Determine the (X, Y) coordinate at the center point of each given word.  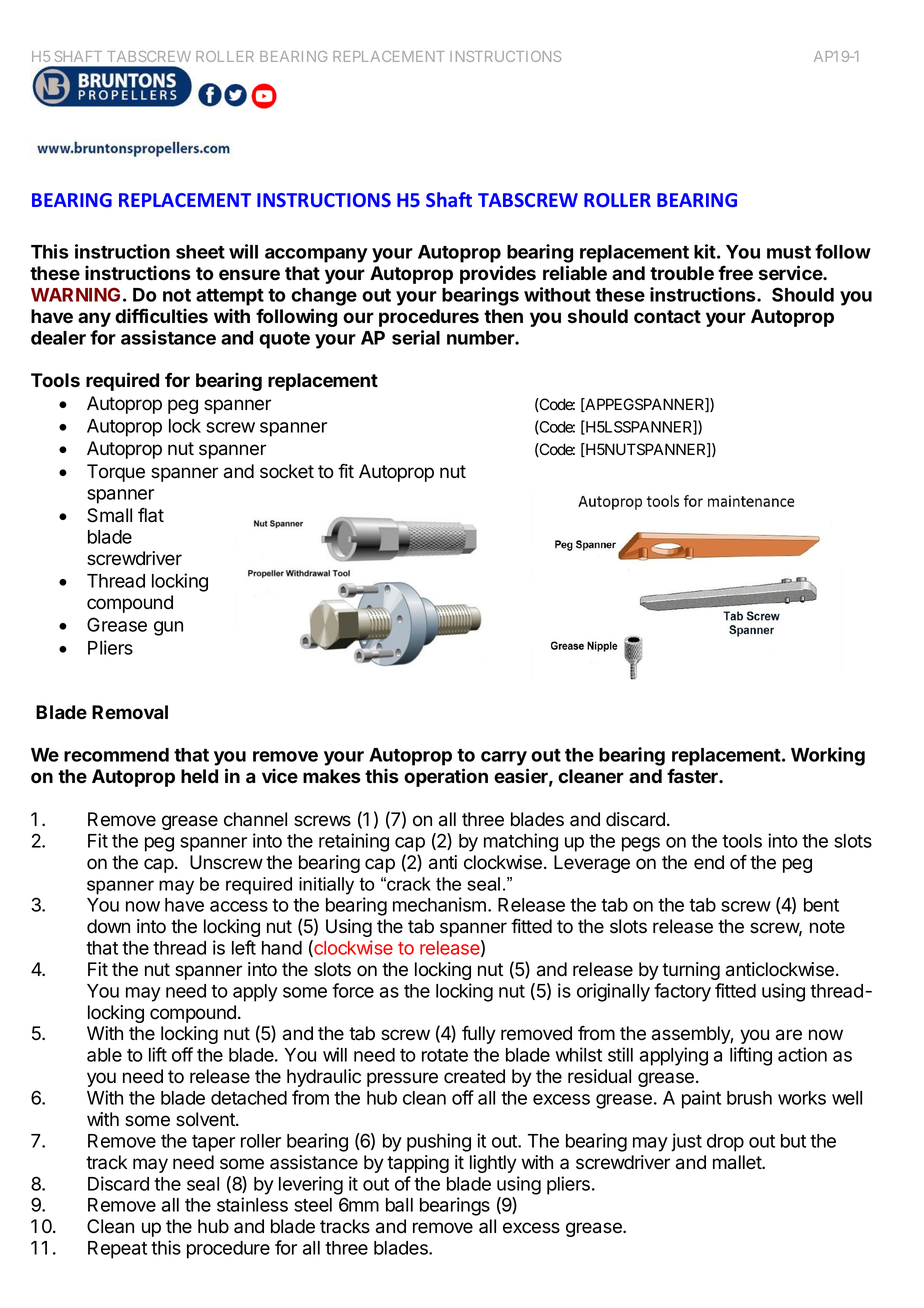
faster (693, 776)
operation (446, 777)
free (735, 273)
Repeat (117, 1250)
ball (399, 1205)
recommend (116, 755)
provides (498, 274)
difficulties (161, 316)
